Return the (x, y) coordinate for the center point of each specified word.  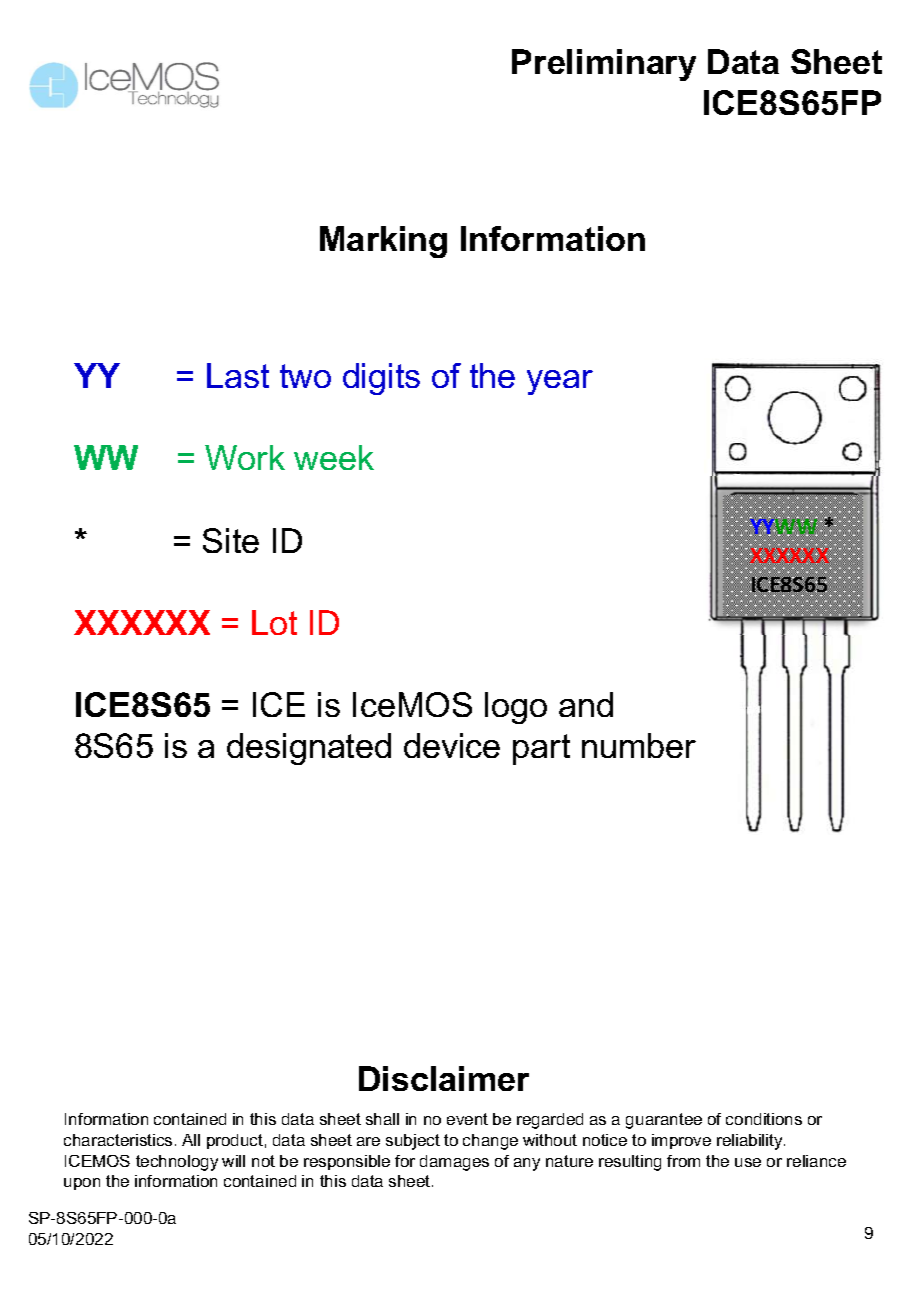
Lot (274, 622)
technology (177, 1163)
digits (381, 379)
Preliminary (604, 65)
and (586, 704)
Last (238, 375)
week (334, 457)
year (560, 382)
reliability (751, 1142)
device (452, 745)
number (639, 745)
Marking (383, 242)
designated (309, 749)
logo (516, 708)
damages (454, 1163)
